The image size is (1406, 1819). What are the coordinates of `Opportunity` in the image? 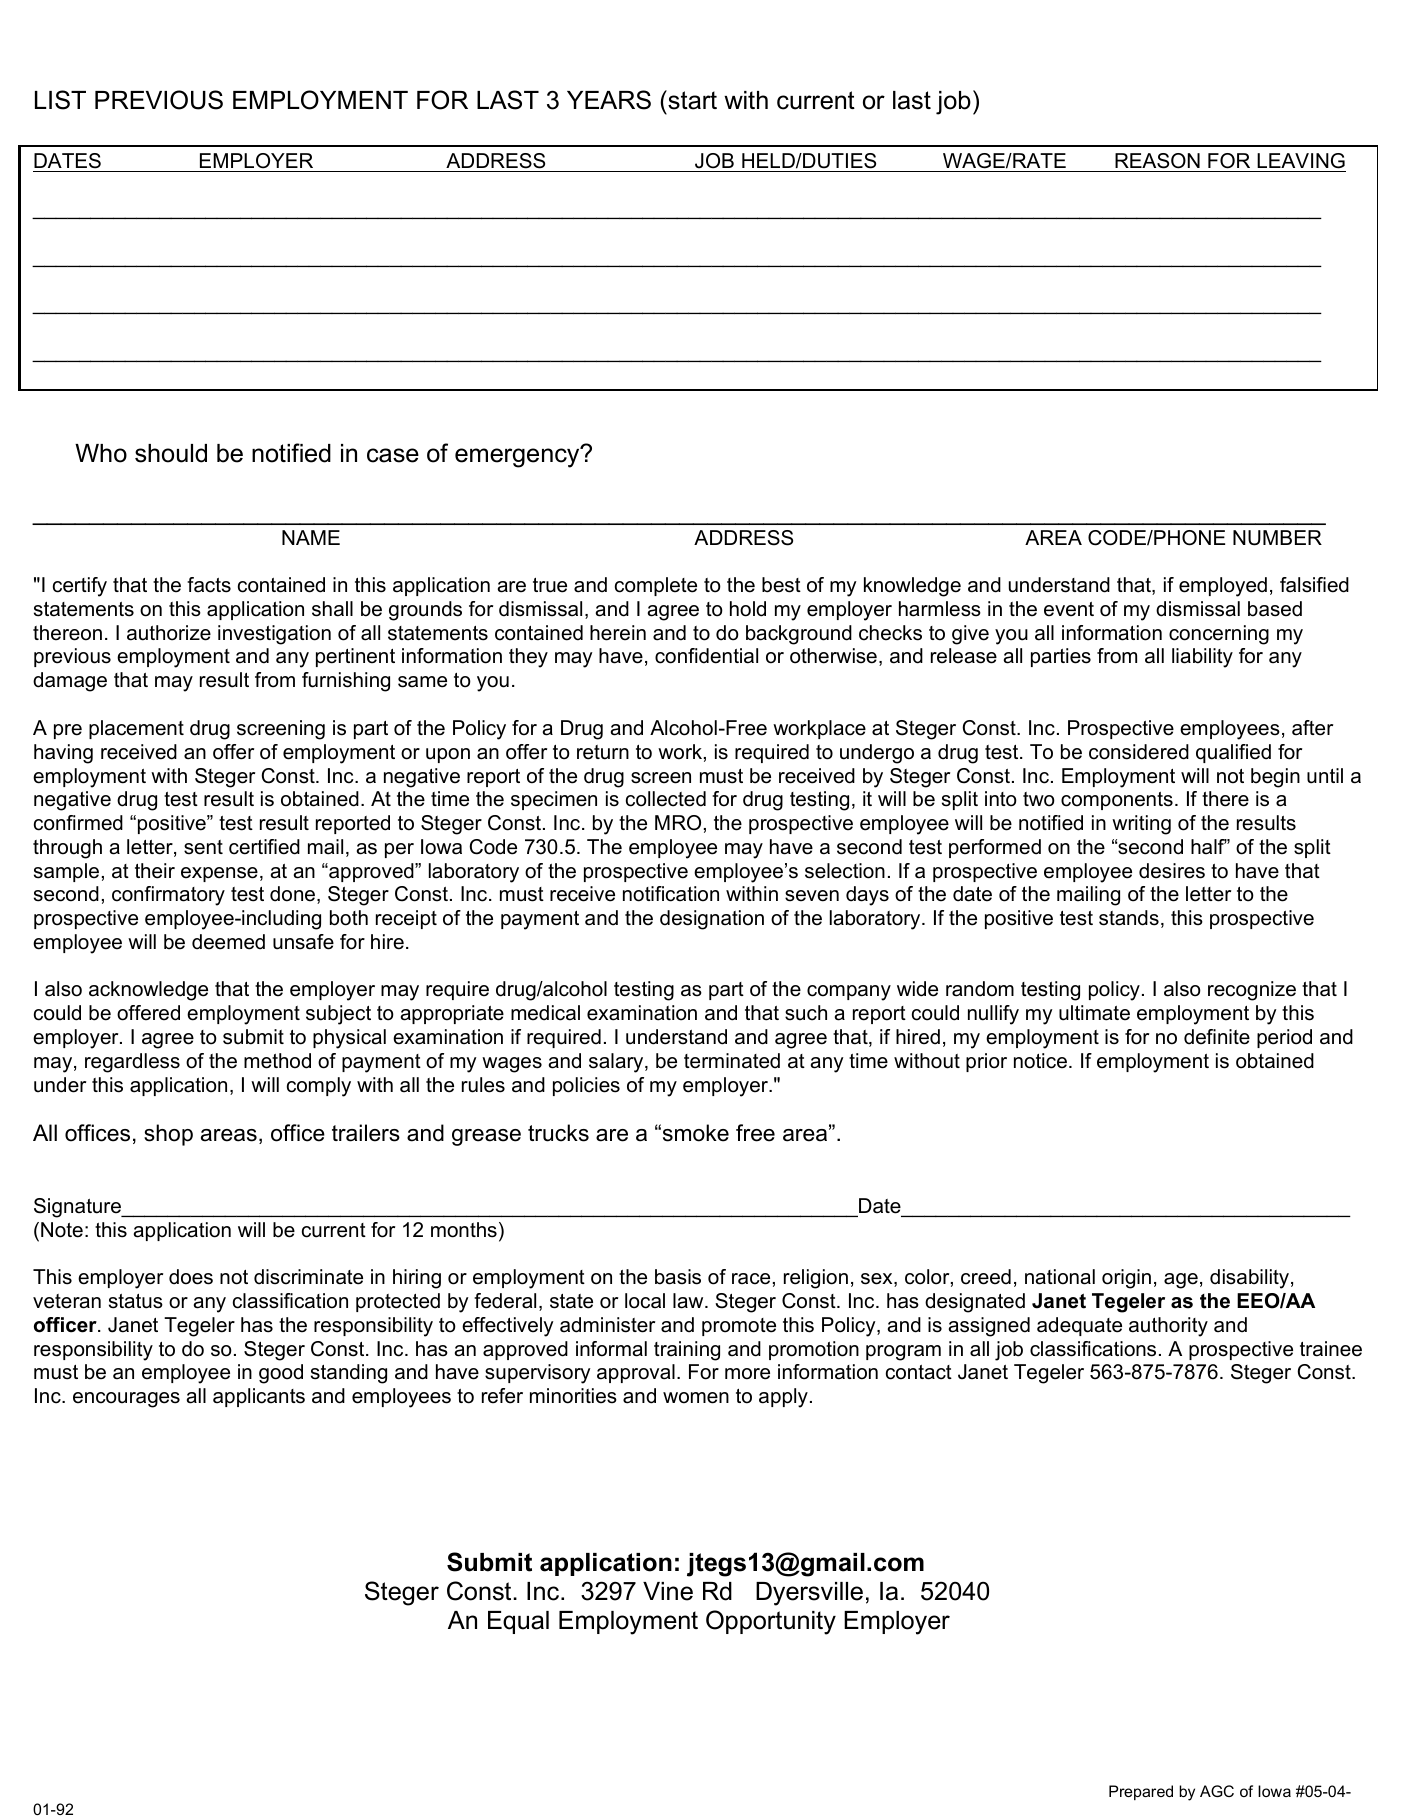 It's located at (771, 1622).
